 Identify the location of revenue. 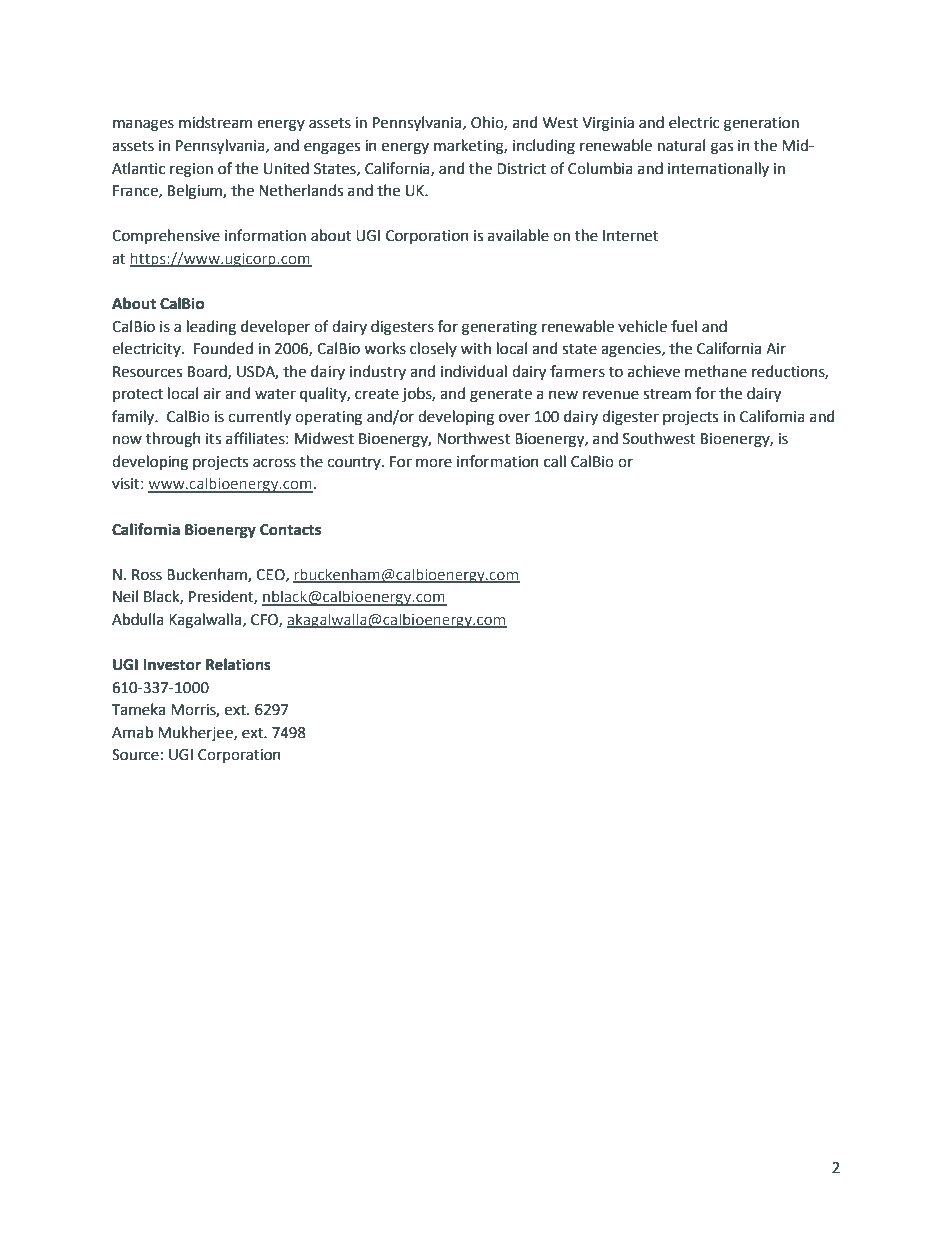
(611, 395).
